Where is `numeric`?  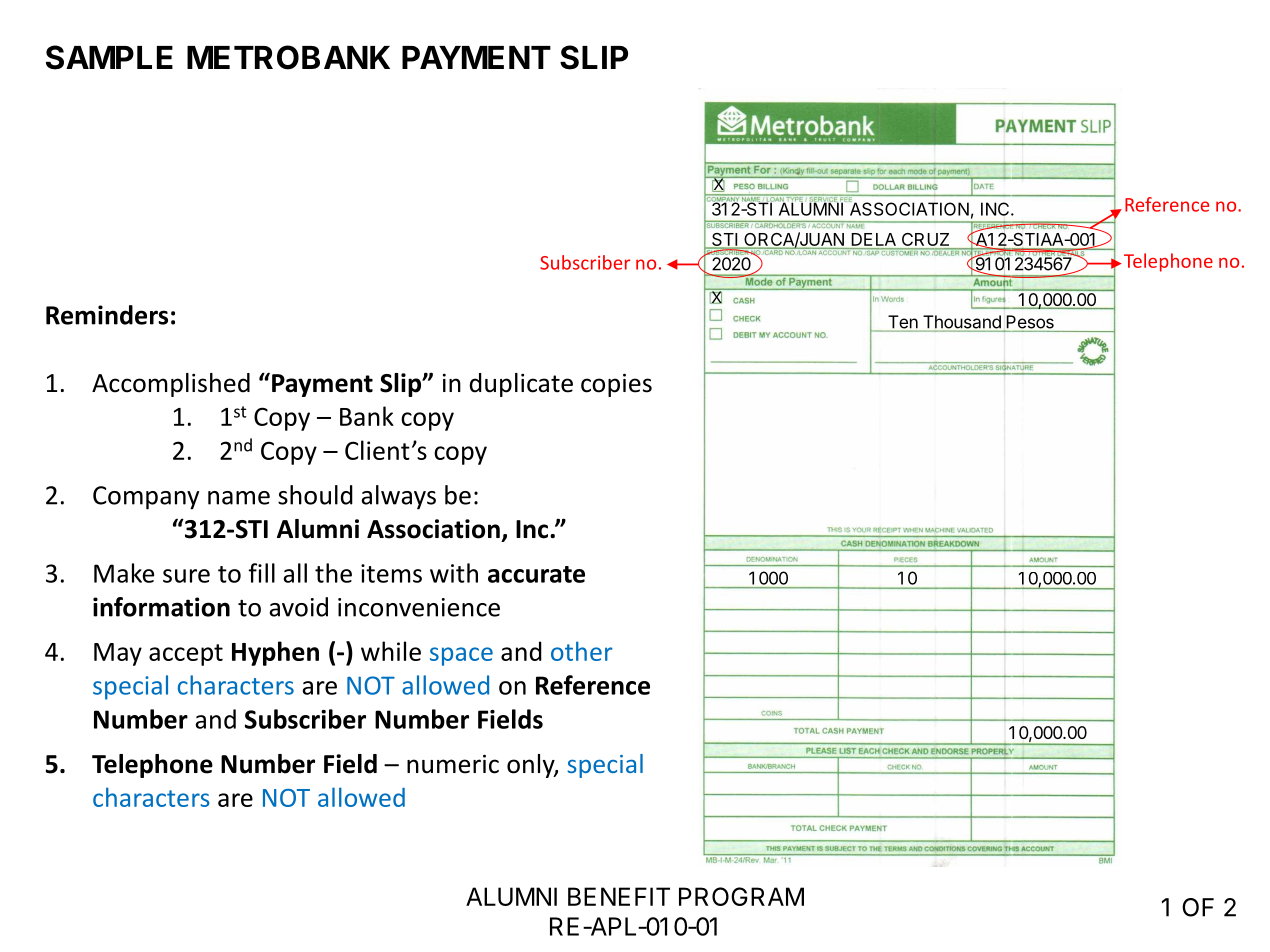
numeric is located at coordinates (453, 764).
